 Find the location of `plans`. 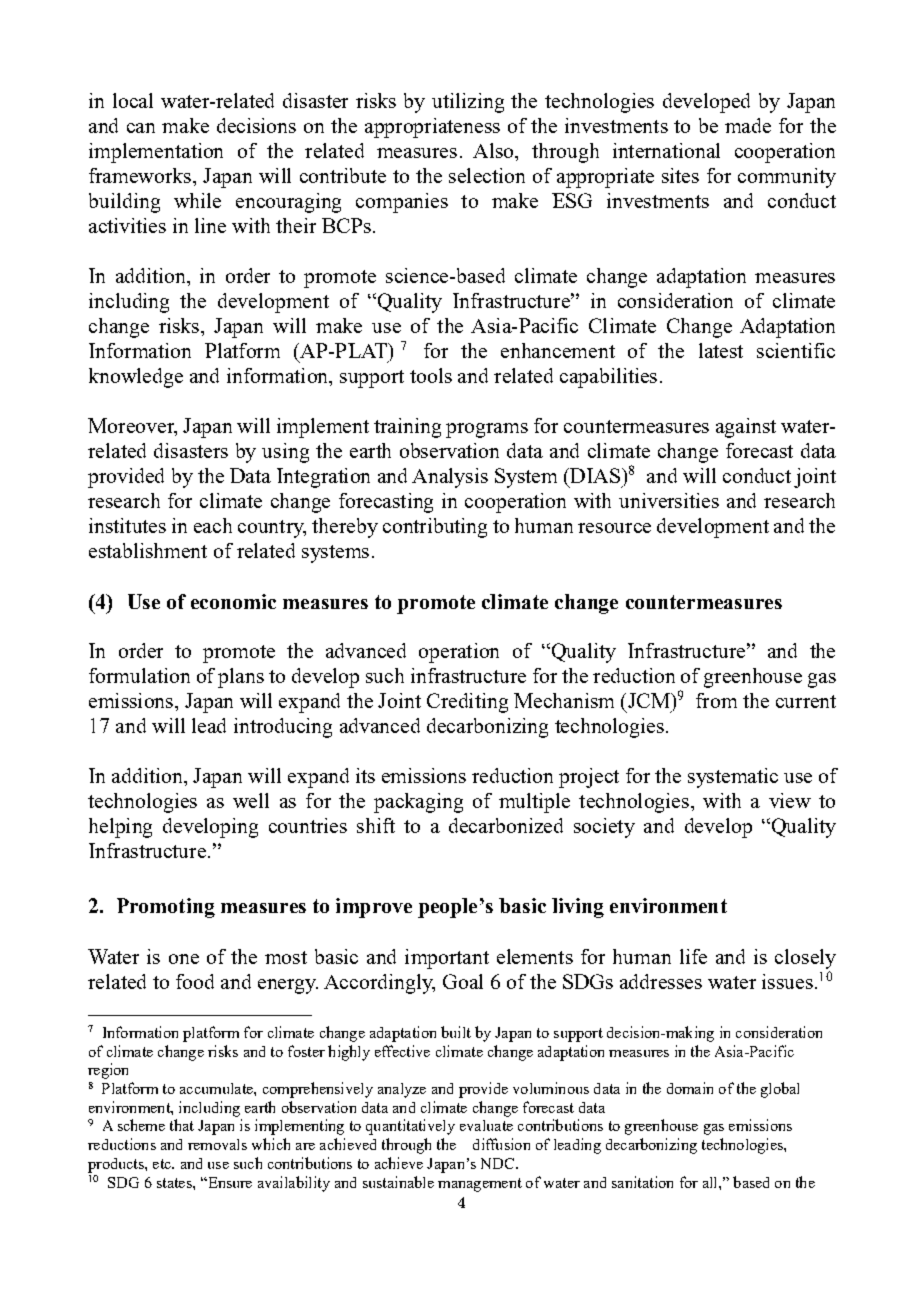

plans is located at coordinates (241, 678).
